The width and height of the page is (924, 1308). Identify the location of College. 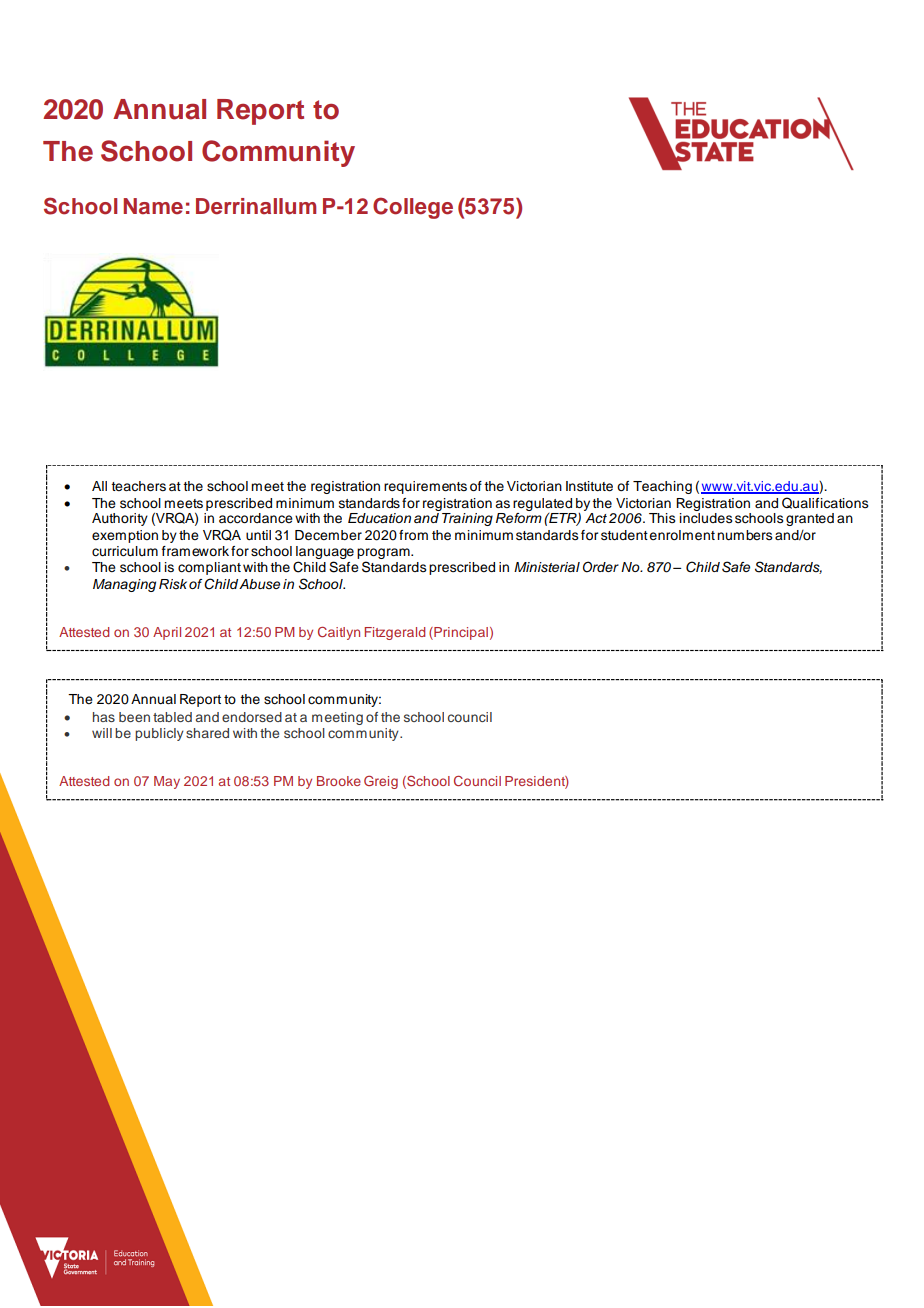
(413, 208).
